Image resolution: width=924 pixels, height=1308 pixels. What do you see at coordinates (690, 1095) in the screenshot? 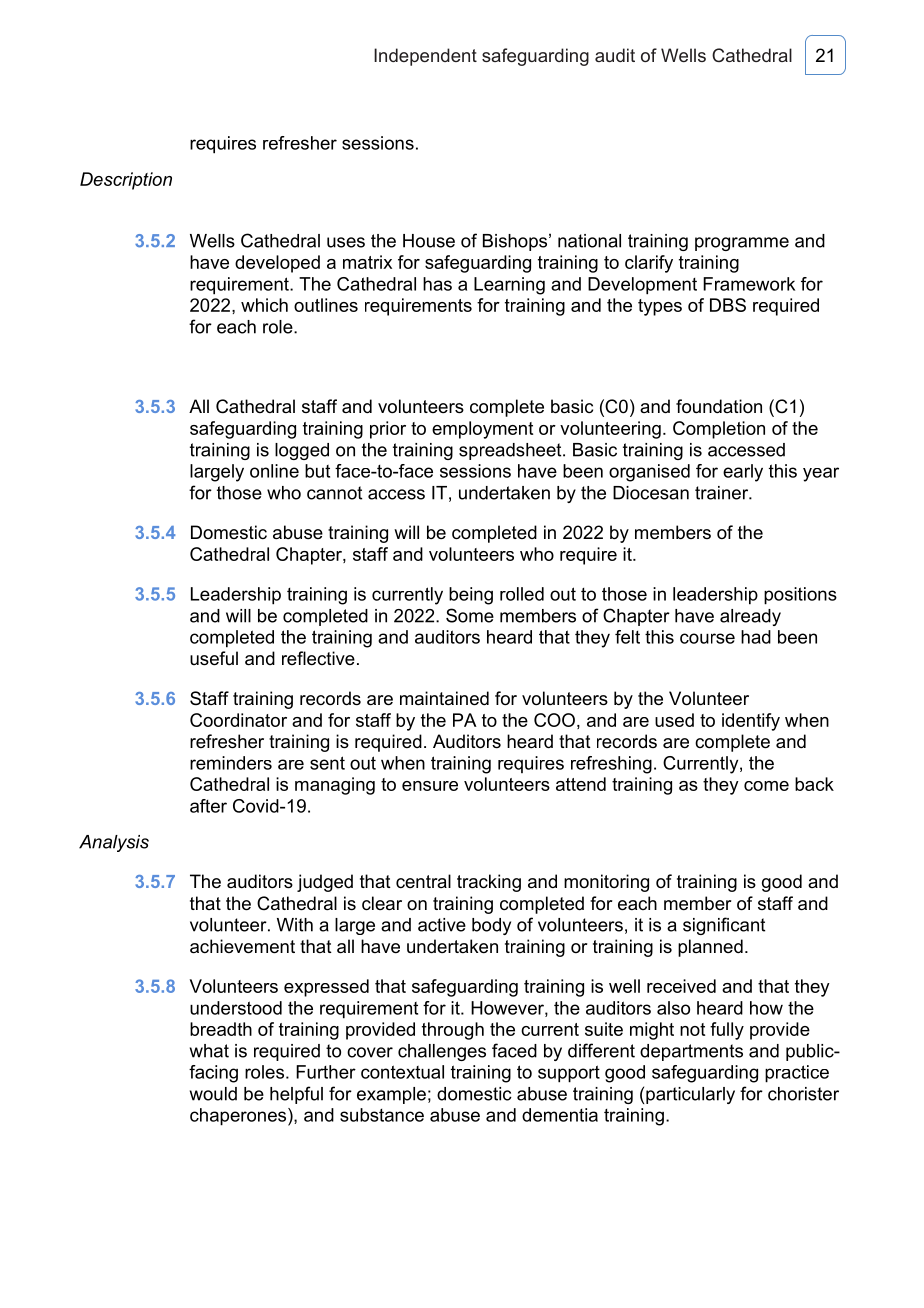
I see `particularly` at bounding box center [690, 1095].
